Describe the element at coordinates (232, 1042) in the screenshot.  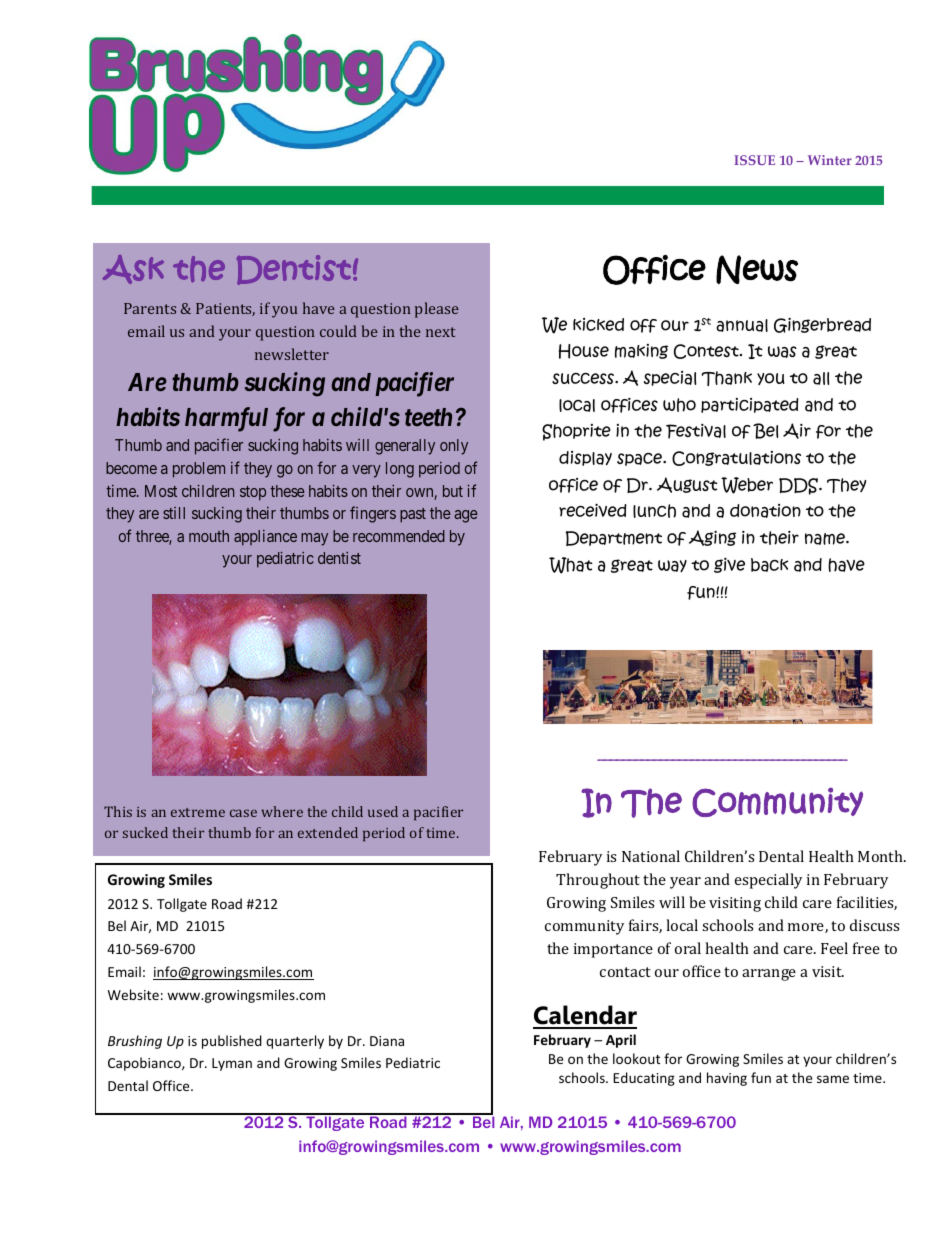
I see `published` at that location.
